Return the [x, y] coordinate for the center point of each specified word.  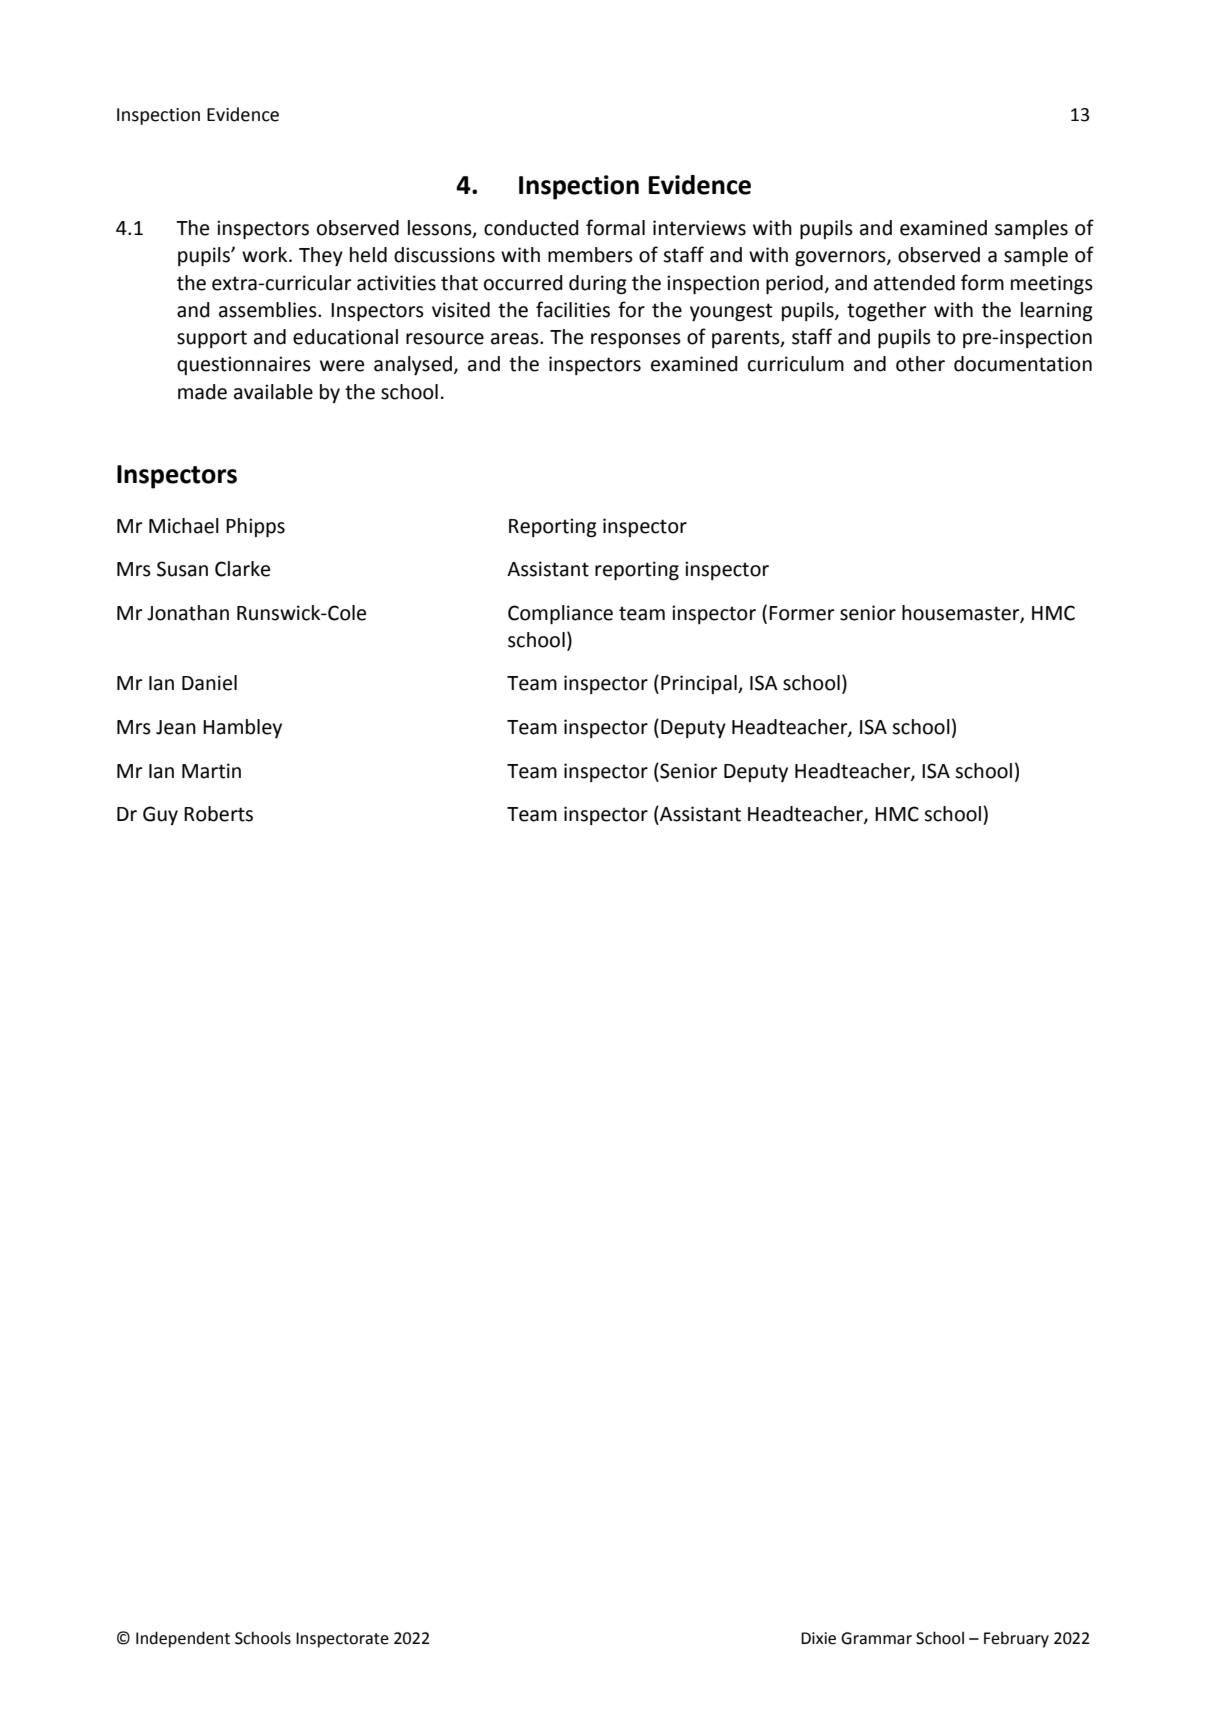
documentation [1023, 364]
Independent [183, 1639]
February [1016, 1639]
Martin [211, 771]
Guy [160, 815]
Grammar [876, 1638]
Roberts [218, 814]
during [598, 285]
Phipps [255, 527]
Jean [176, 727]
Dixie [818, 1638]
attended [914, 283]
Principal [700, 684]
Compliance [560, 614]
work [266, 255]
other [920, 364]
